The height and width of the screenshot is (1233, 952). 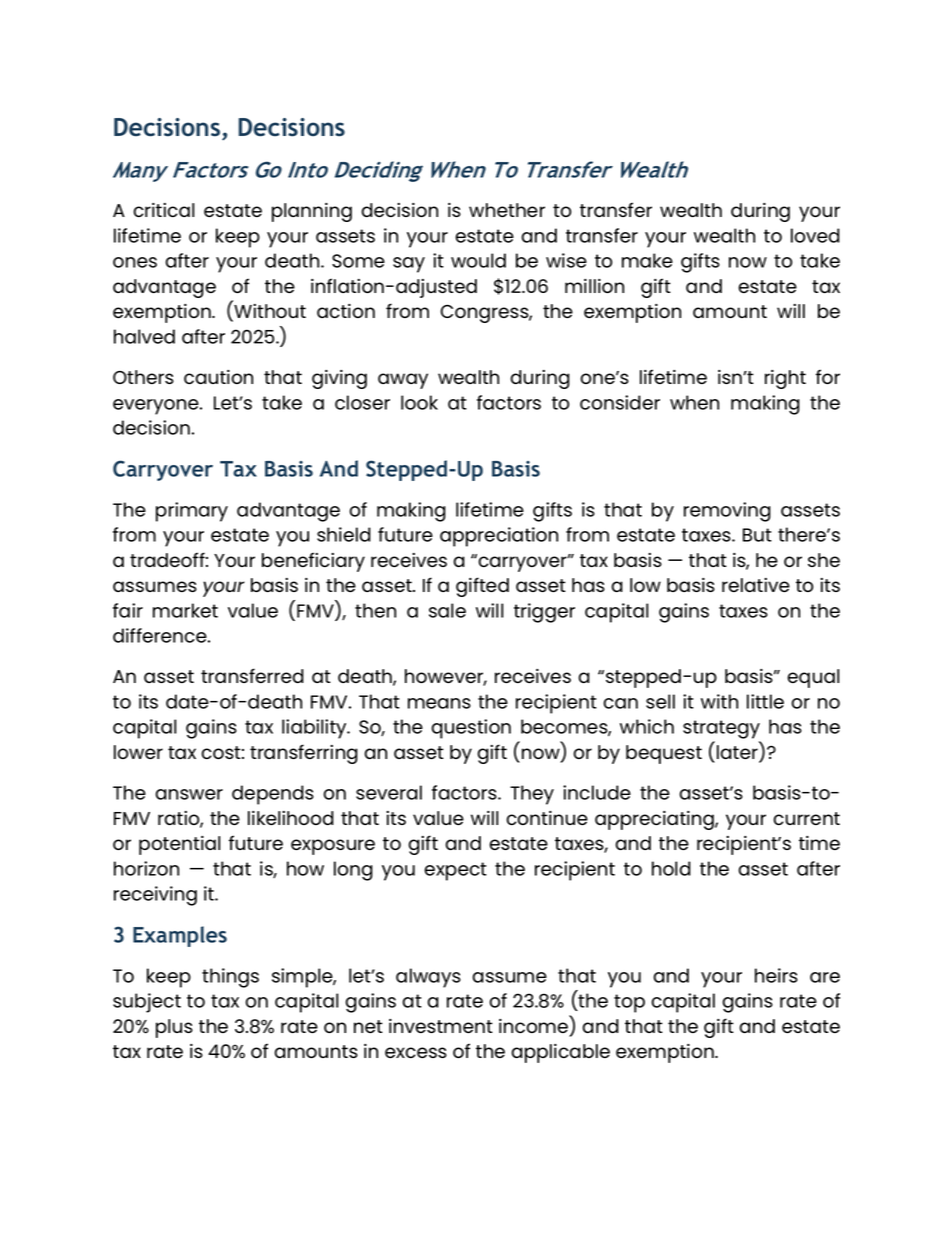 I want to click on loved, so click(x=815, y=235).
